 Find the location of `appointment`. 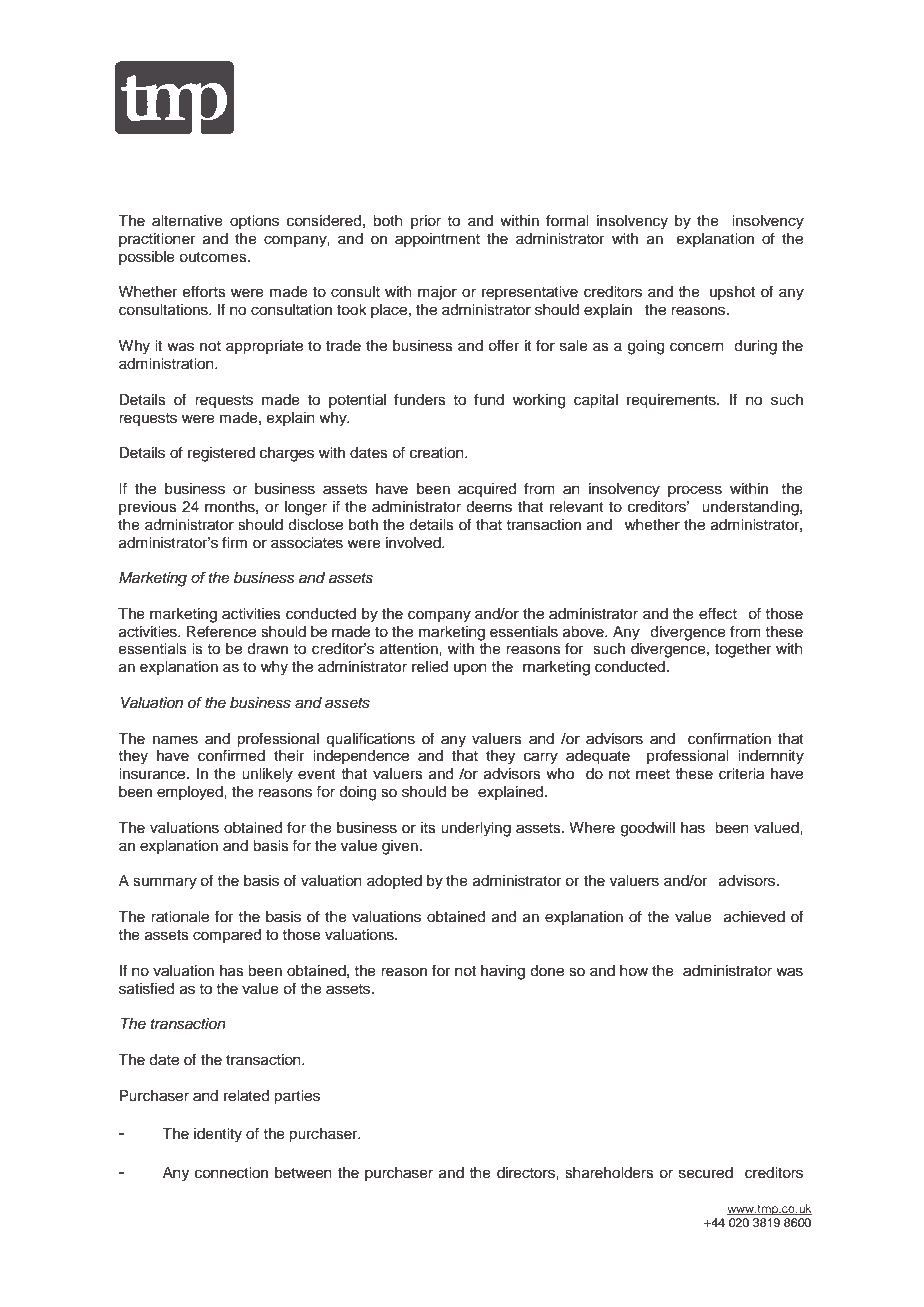

appointment is located at coordinates (437, 240).
